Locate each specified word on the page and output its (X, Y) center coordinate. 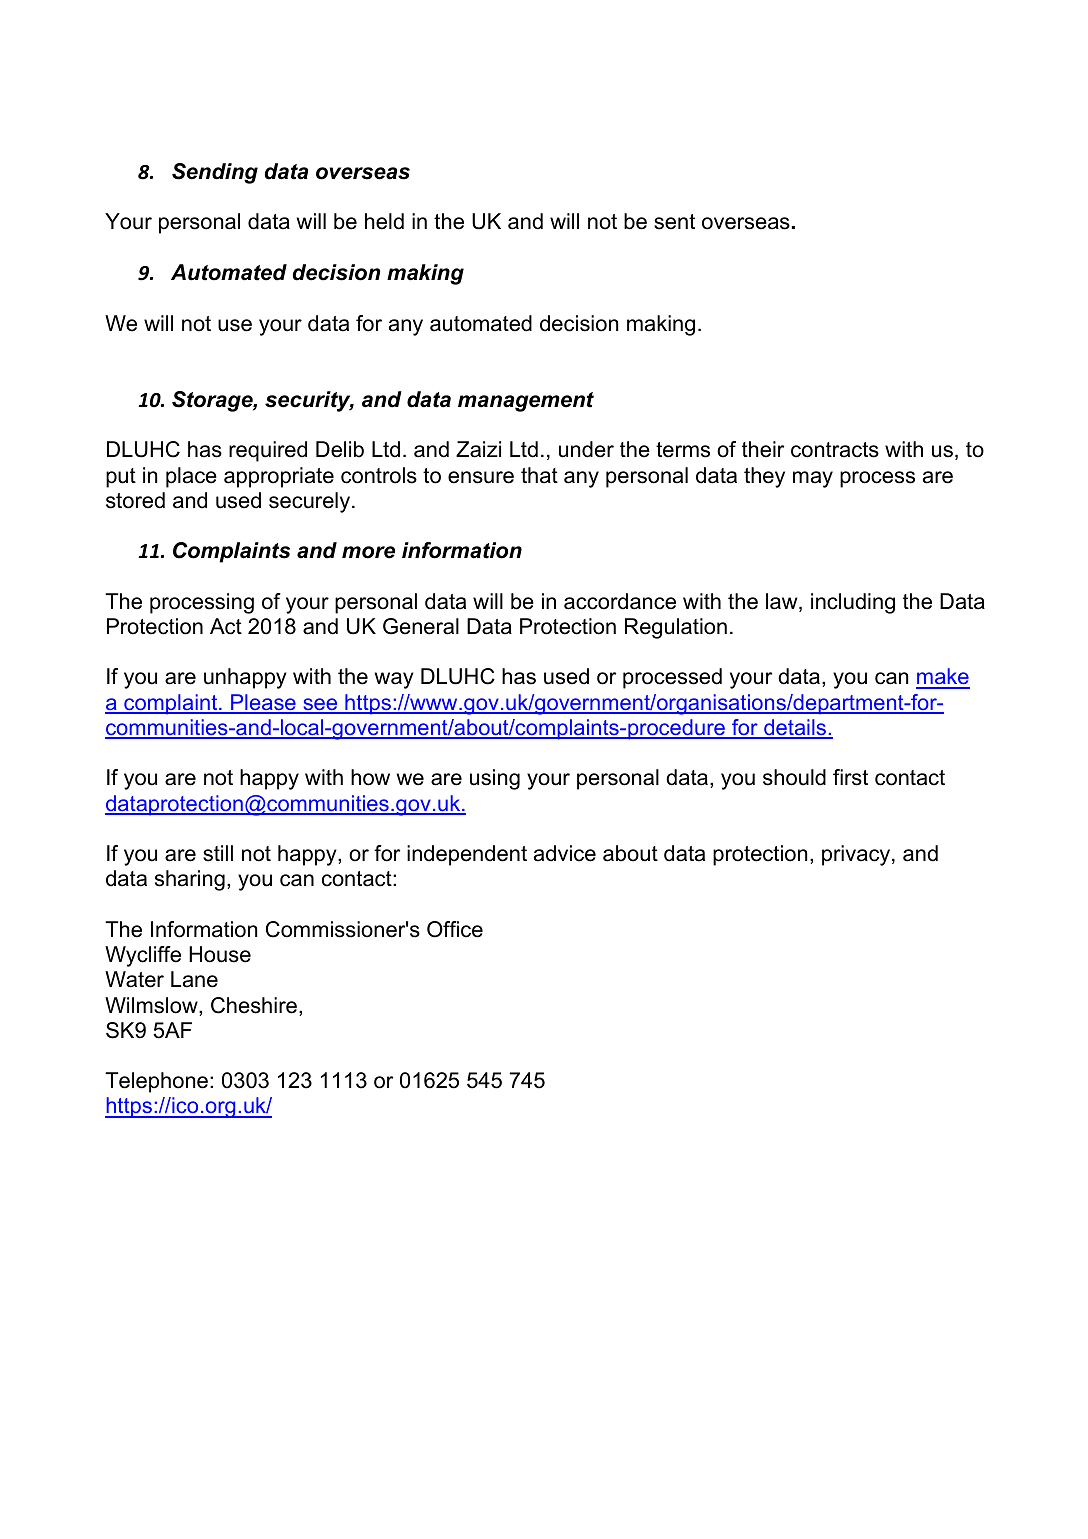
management (526, 402)
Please (263, 703)
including (853, 603)
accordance (620, 601)
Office (455, 929)
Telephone (156, 1082)
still (218, 853)
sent (674, 222)
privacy (857, 855)
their (763, 449)
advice (565, 853)
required (268, 451)
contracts (835, 450)
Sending (215, 173)
